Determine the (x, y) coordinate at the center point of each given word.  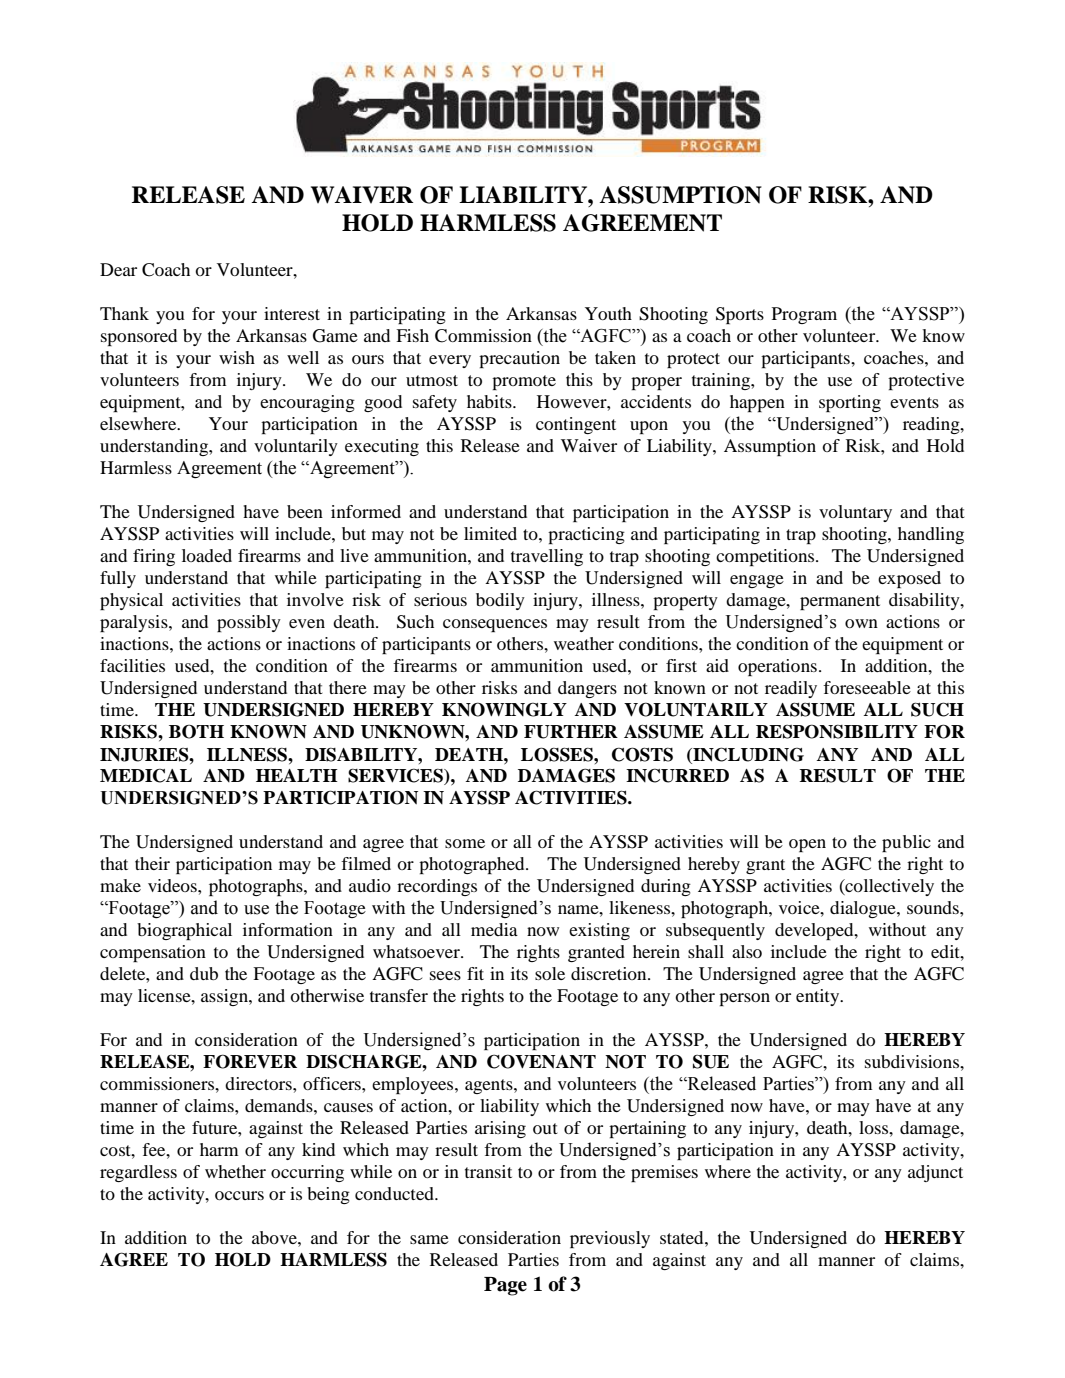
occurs (239, 1195)
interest (292, 313)
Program (804, 315)
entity (819, 997)
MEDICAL (146, 775)
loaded (207, 555)
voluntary (855, 513)
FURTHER (571, 732)
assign (225, 997)
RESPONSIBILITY (837, 731)
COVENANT (541, 1061)
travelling (547, 557)
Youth (608, 313)
